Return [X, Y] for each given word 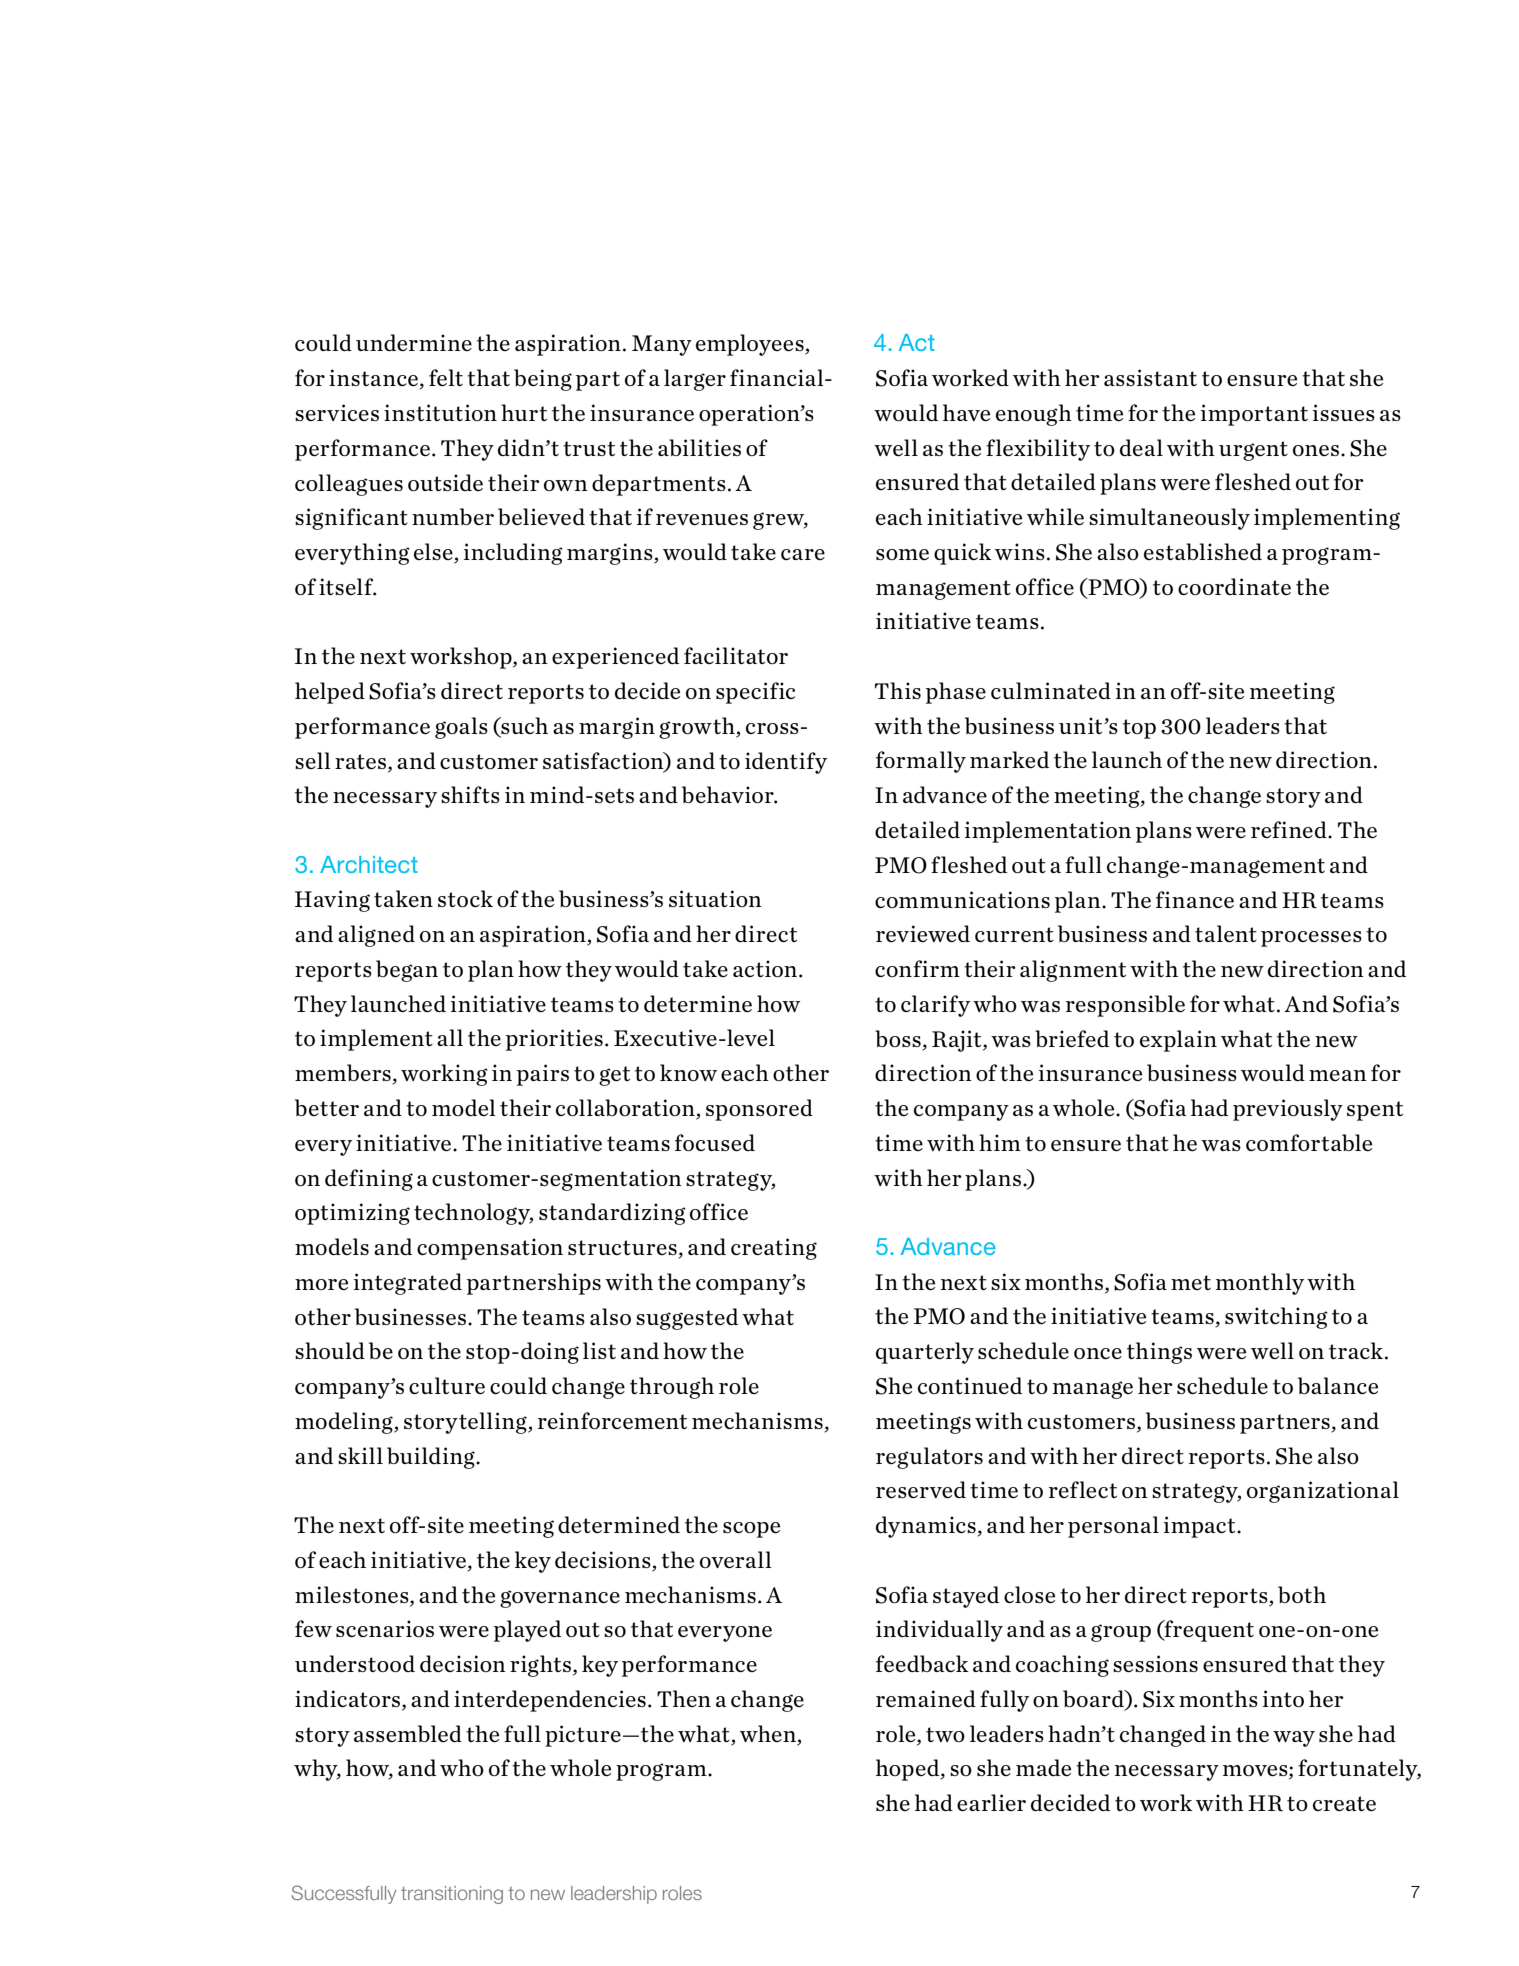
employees [751, 345]
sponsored [759, 1110]
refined [1290, 829]
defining [369, 1180]
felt [446, 377]
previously [1288, 1110]
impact [1201, 1527]
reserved [921, 1489]
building [432, 1458]
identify [786, 763]
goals [461, 728]
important [1254, 415]
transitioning [452, 1895]
